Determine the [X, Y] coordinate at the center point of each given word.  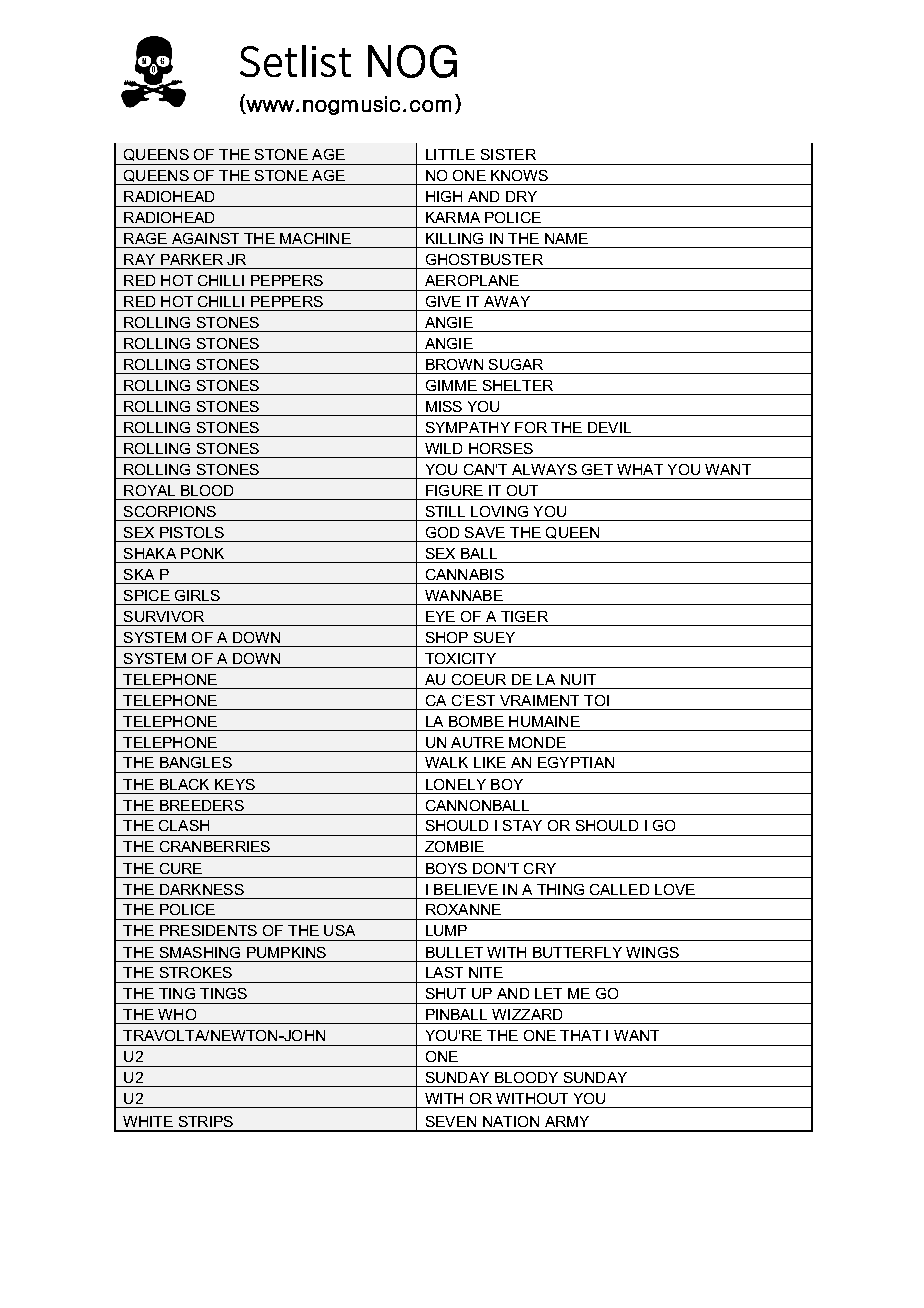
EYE [440, 616]
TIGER [524, 616]
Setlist [295, 61]
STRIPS [206, 1121]
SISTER [508, 154]
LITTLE [450, 154]
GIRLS [197, 595]
